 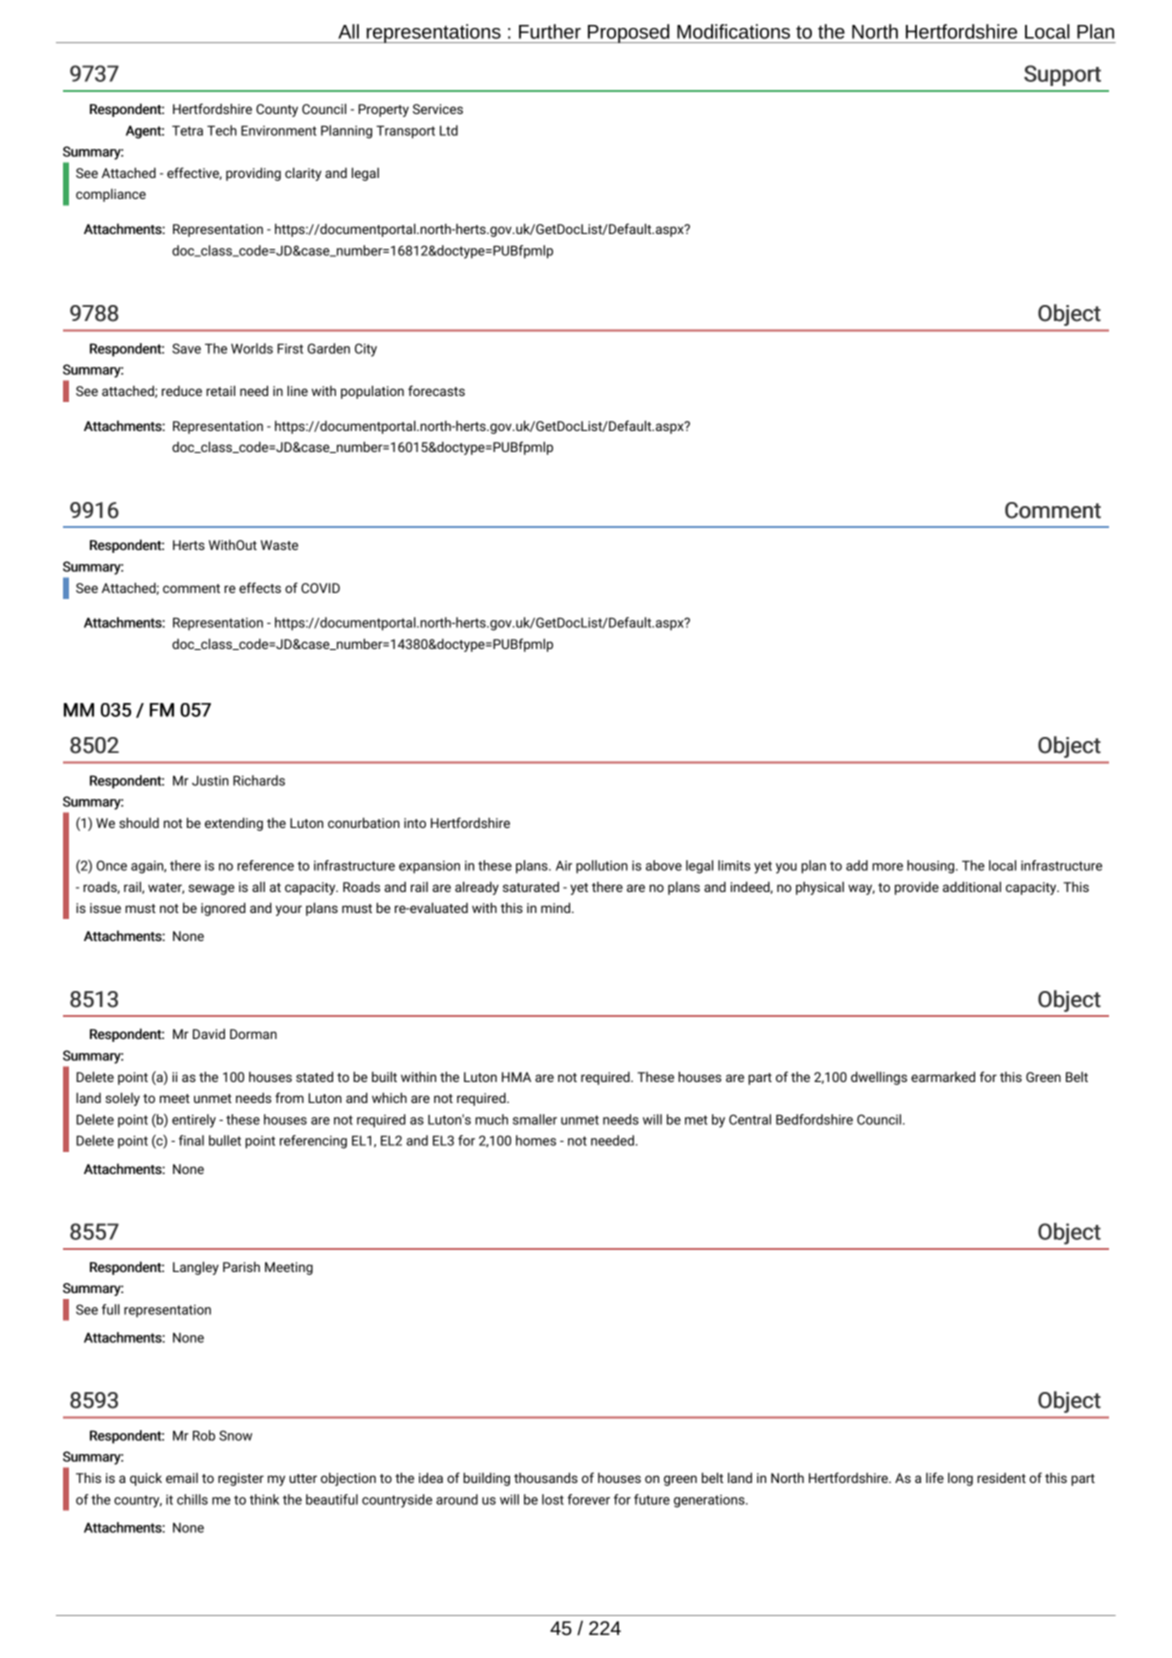 I want to click on Support, so click(x=1062, y=75).
